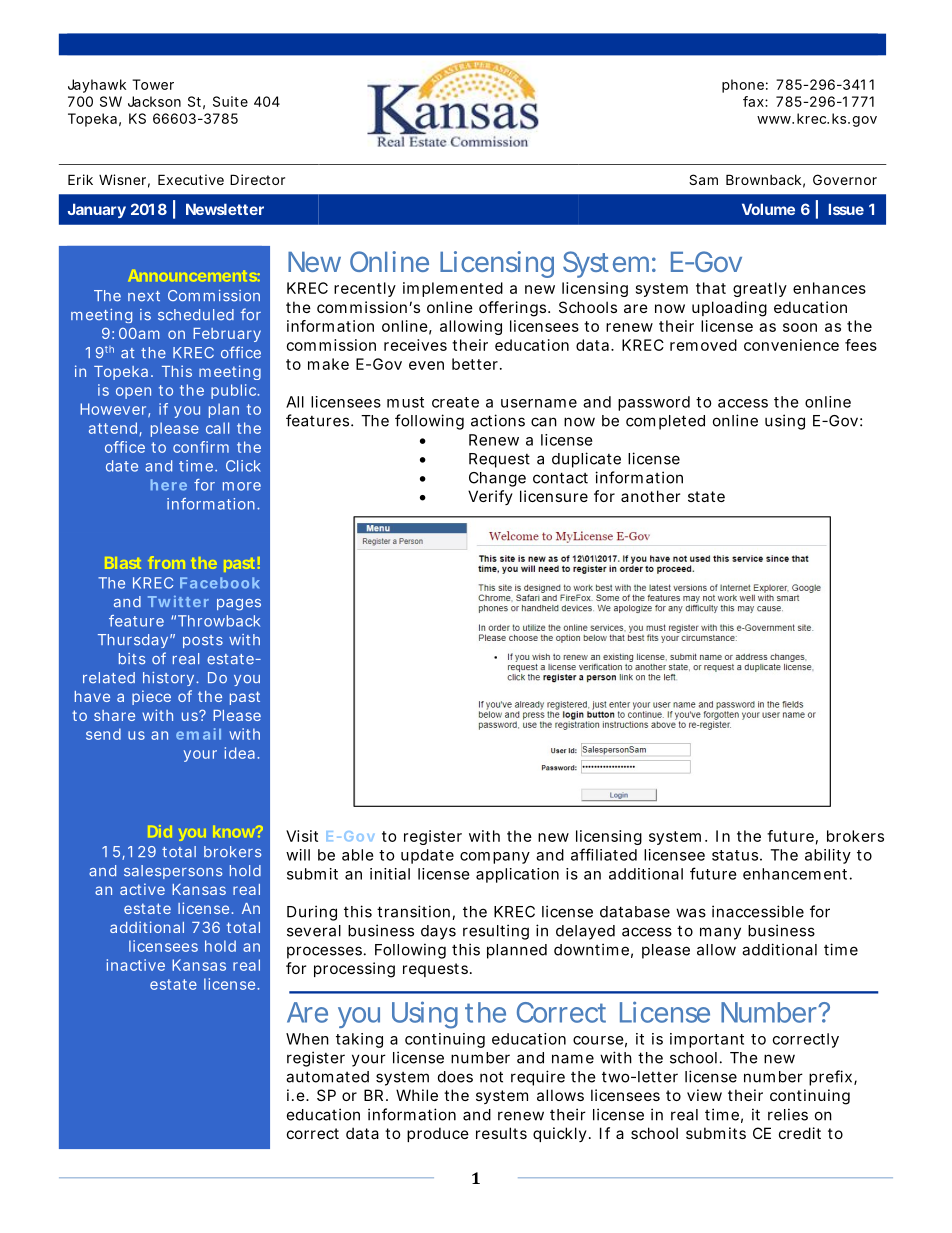 Image resolution: width=952 pixels, height=1233 pixels. I want to click on another, so click(650, 496).
